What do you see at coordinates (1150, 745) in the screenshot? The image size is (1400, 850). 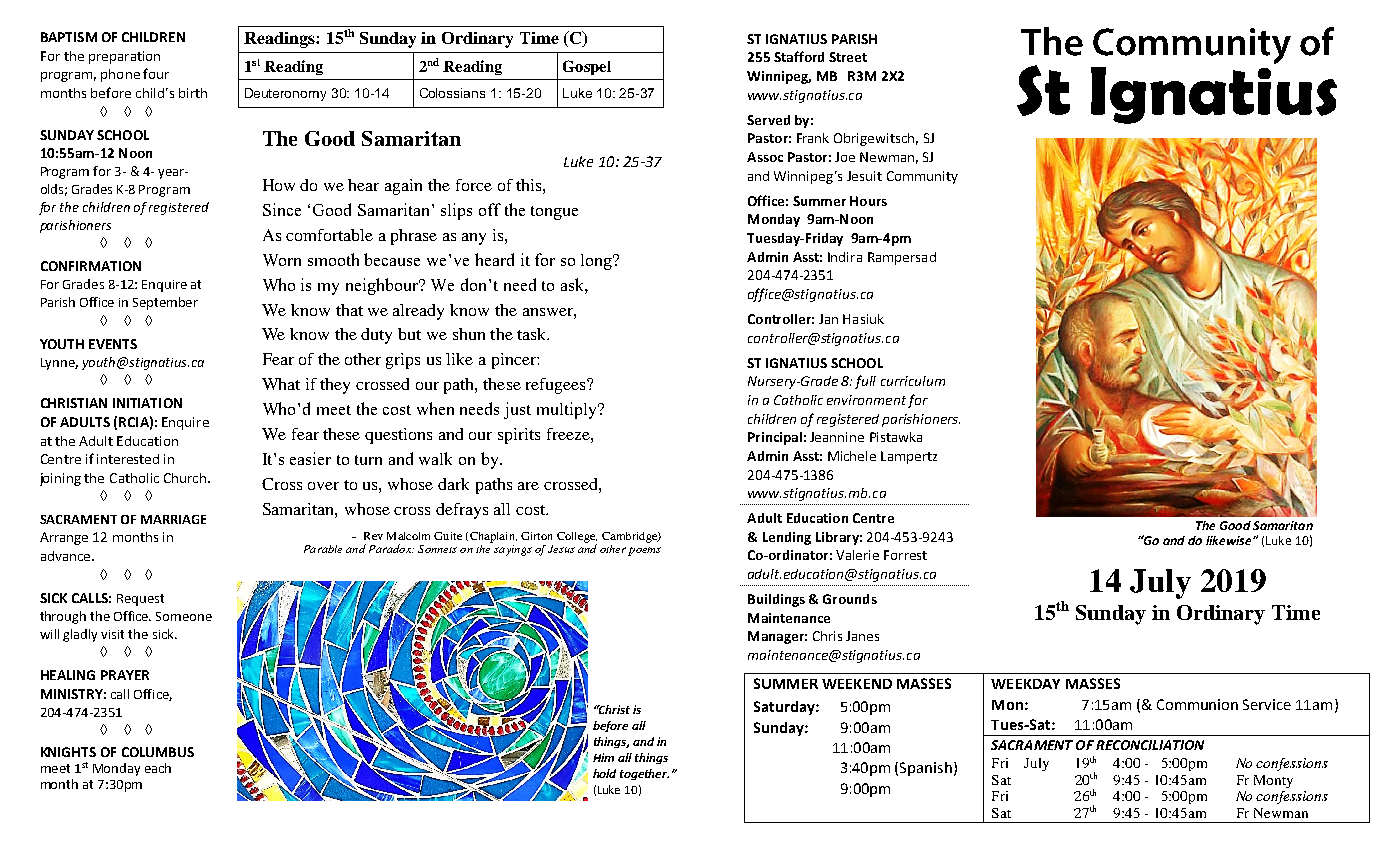 I see `RECONCILIATION` at bounding box center [1150, 745].
